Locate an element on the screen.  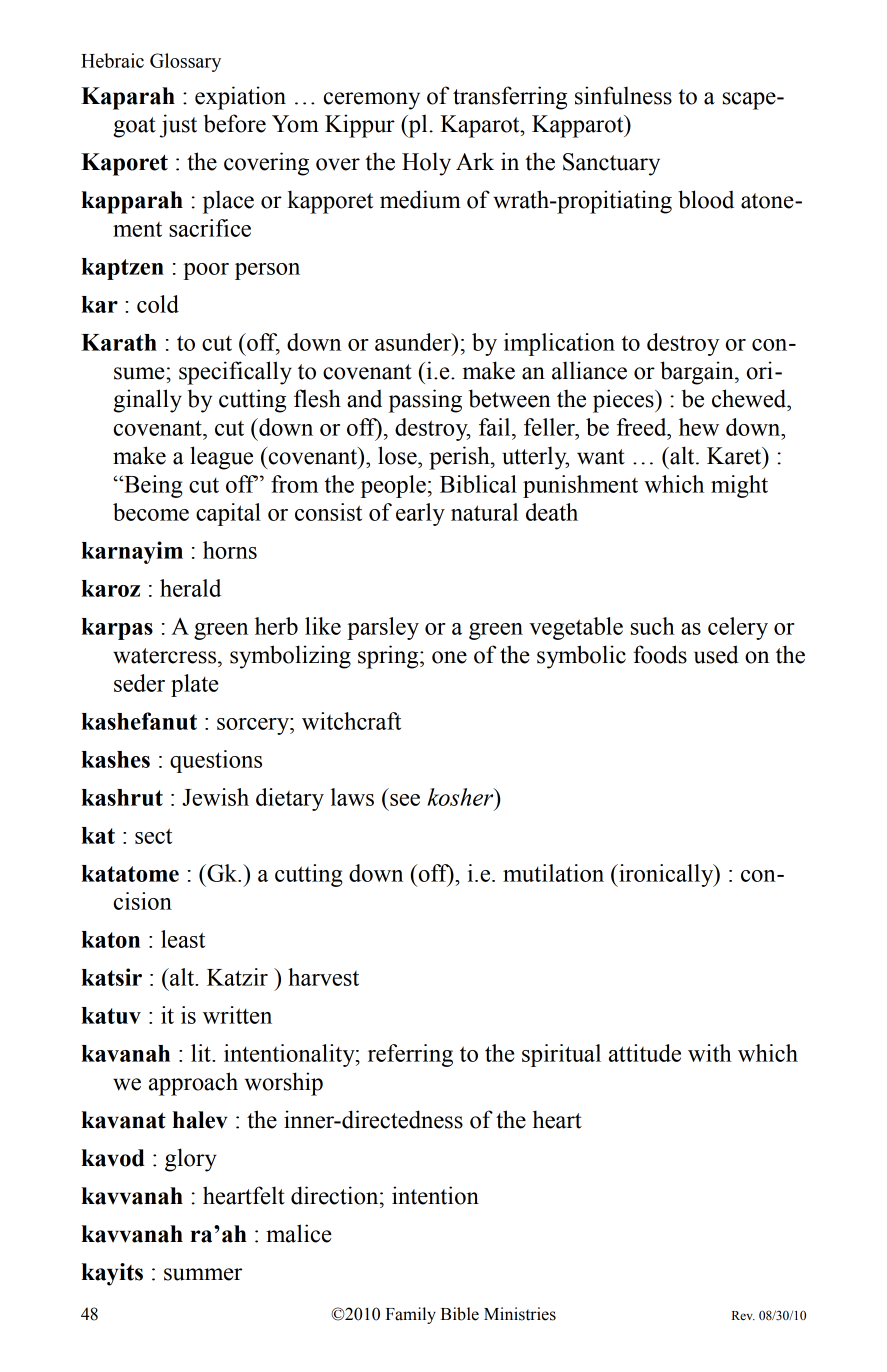
Rev is located at coordinates (743, 1315).
